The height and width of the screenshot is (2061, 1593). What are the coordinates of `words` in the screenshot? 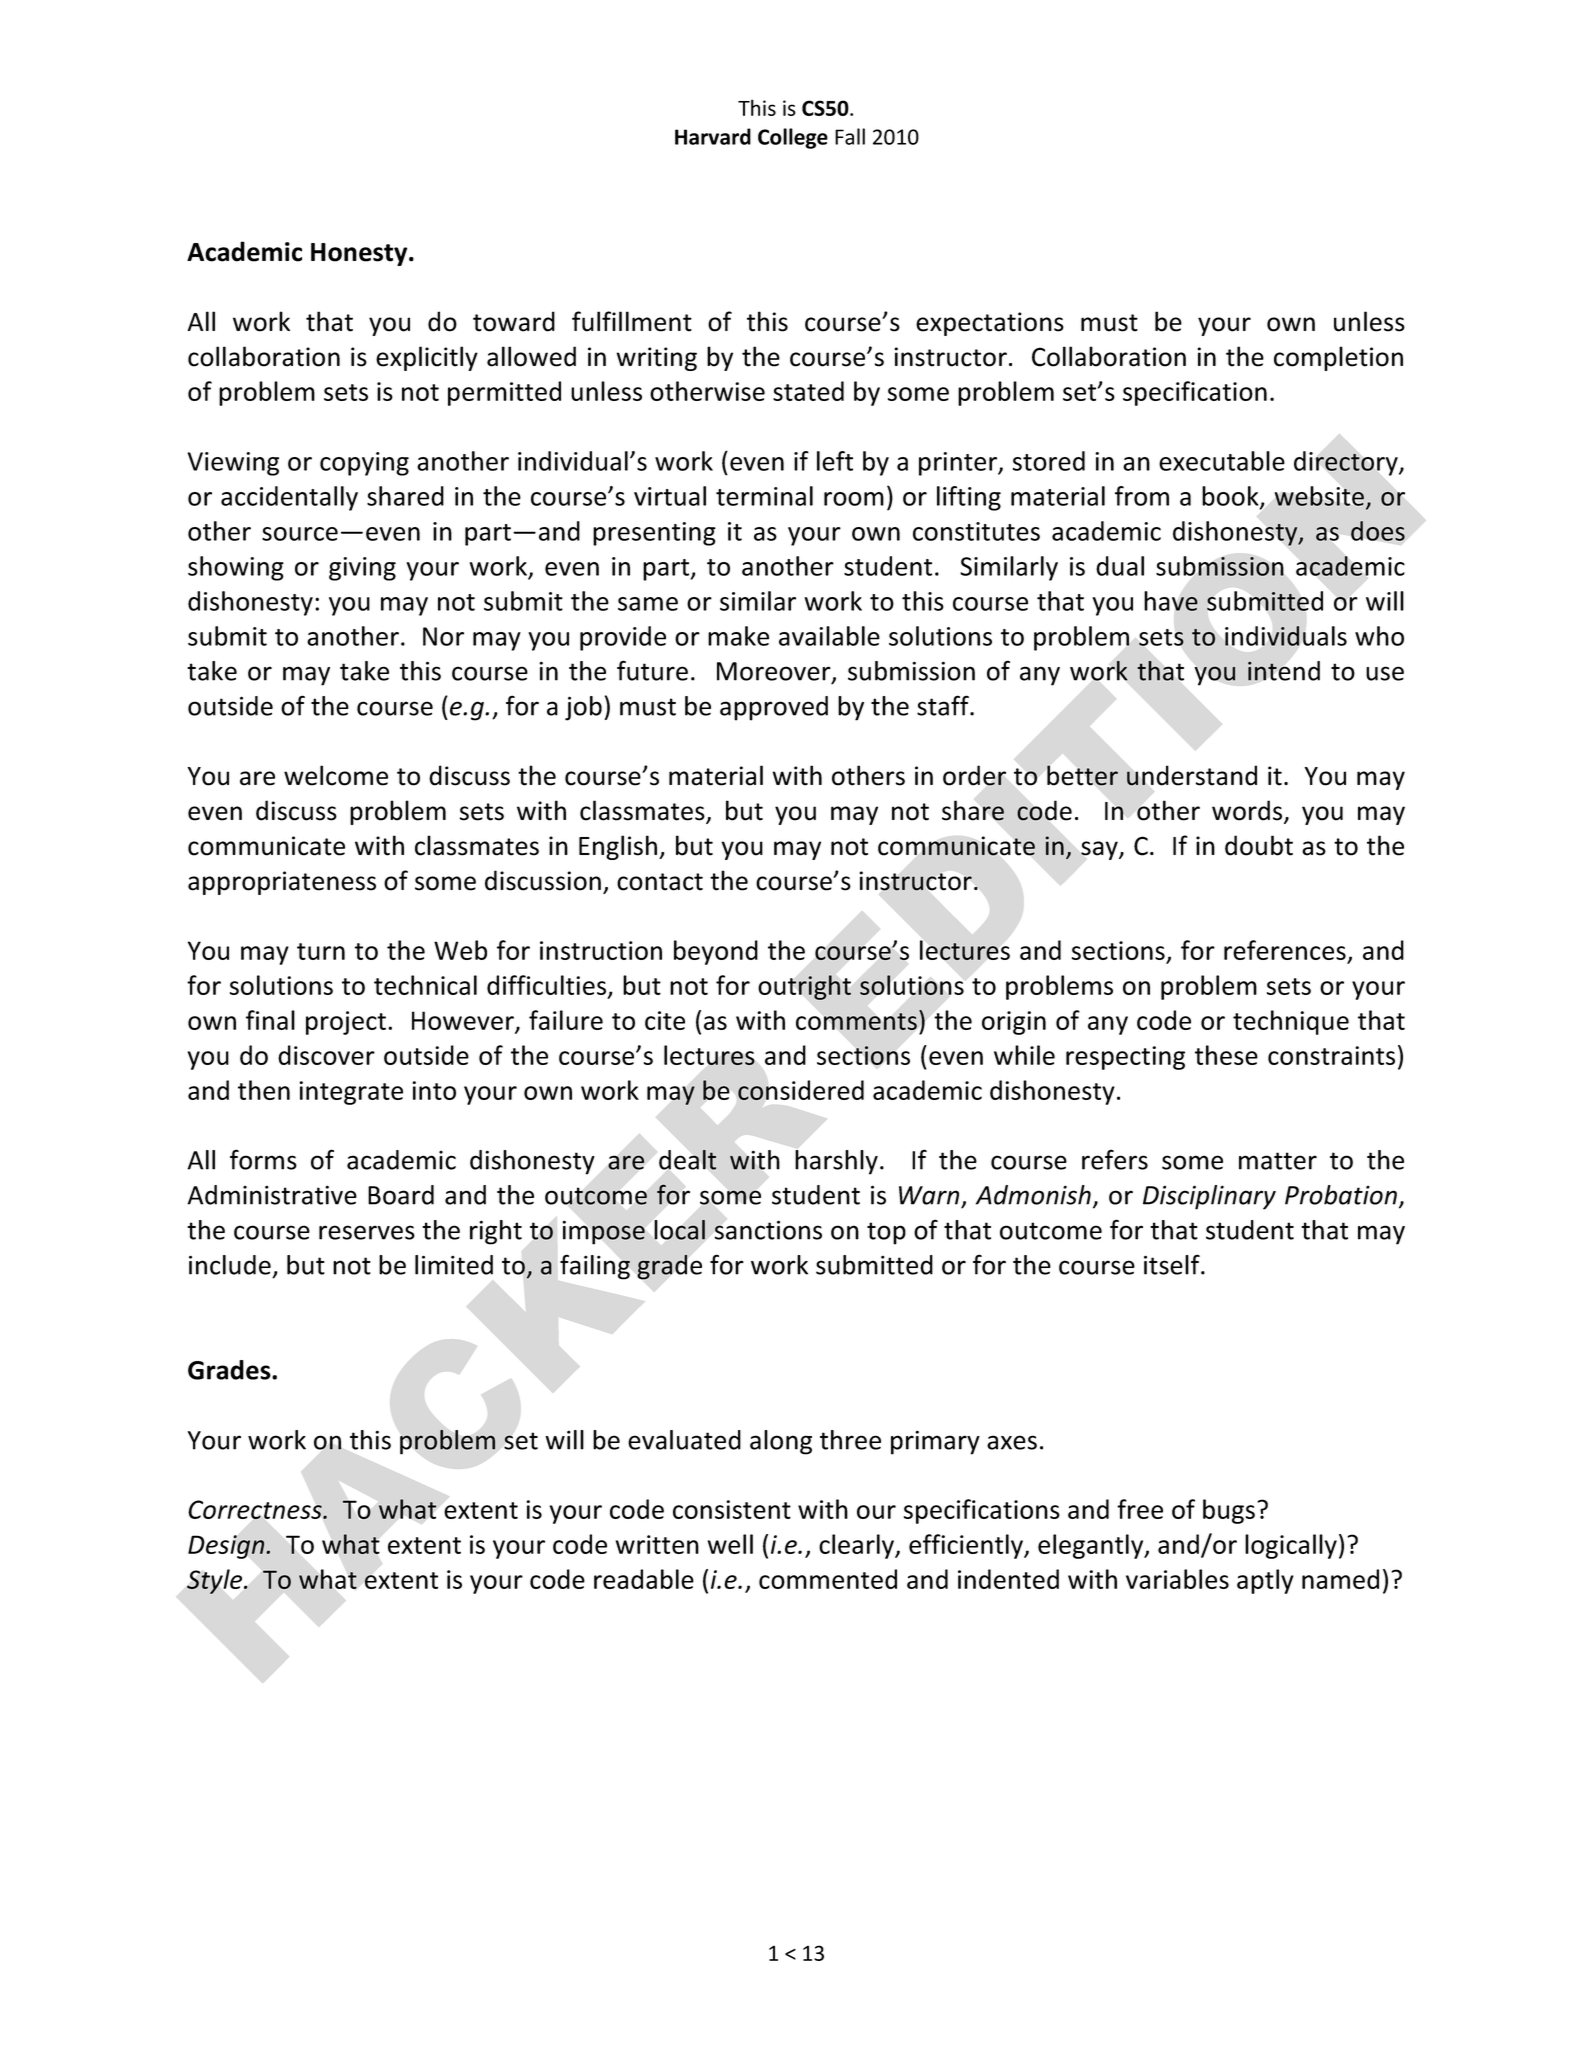 It's located at (1248, 811).
